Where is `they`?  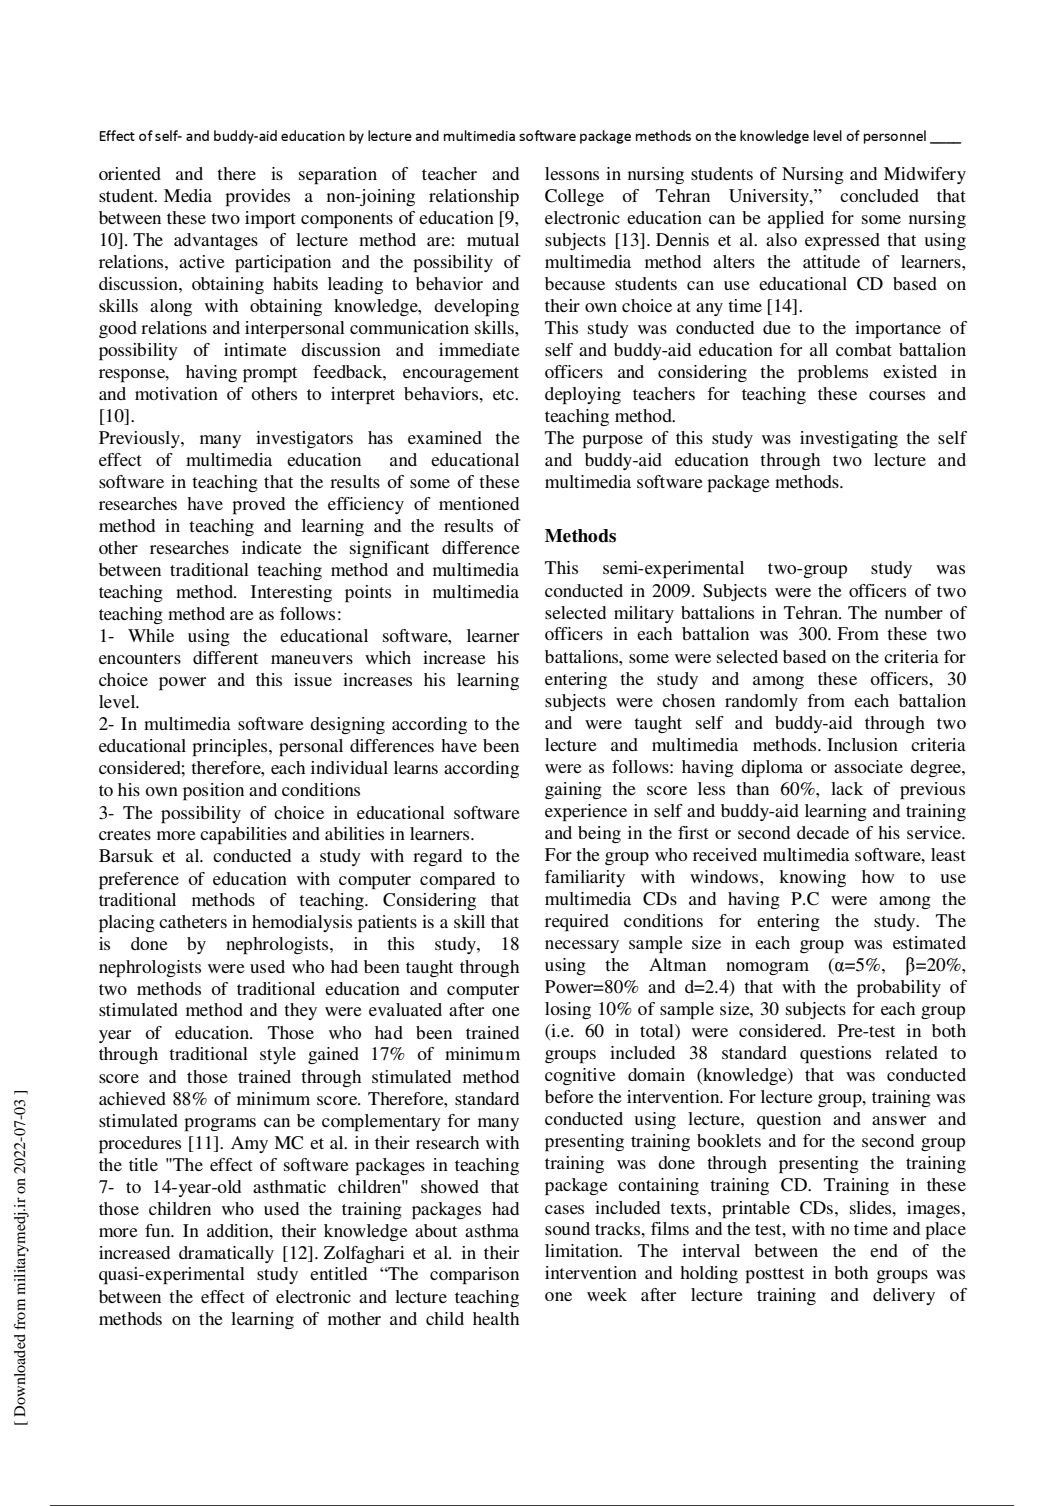
they is located at coordinates (300, 1011).
